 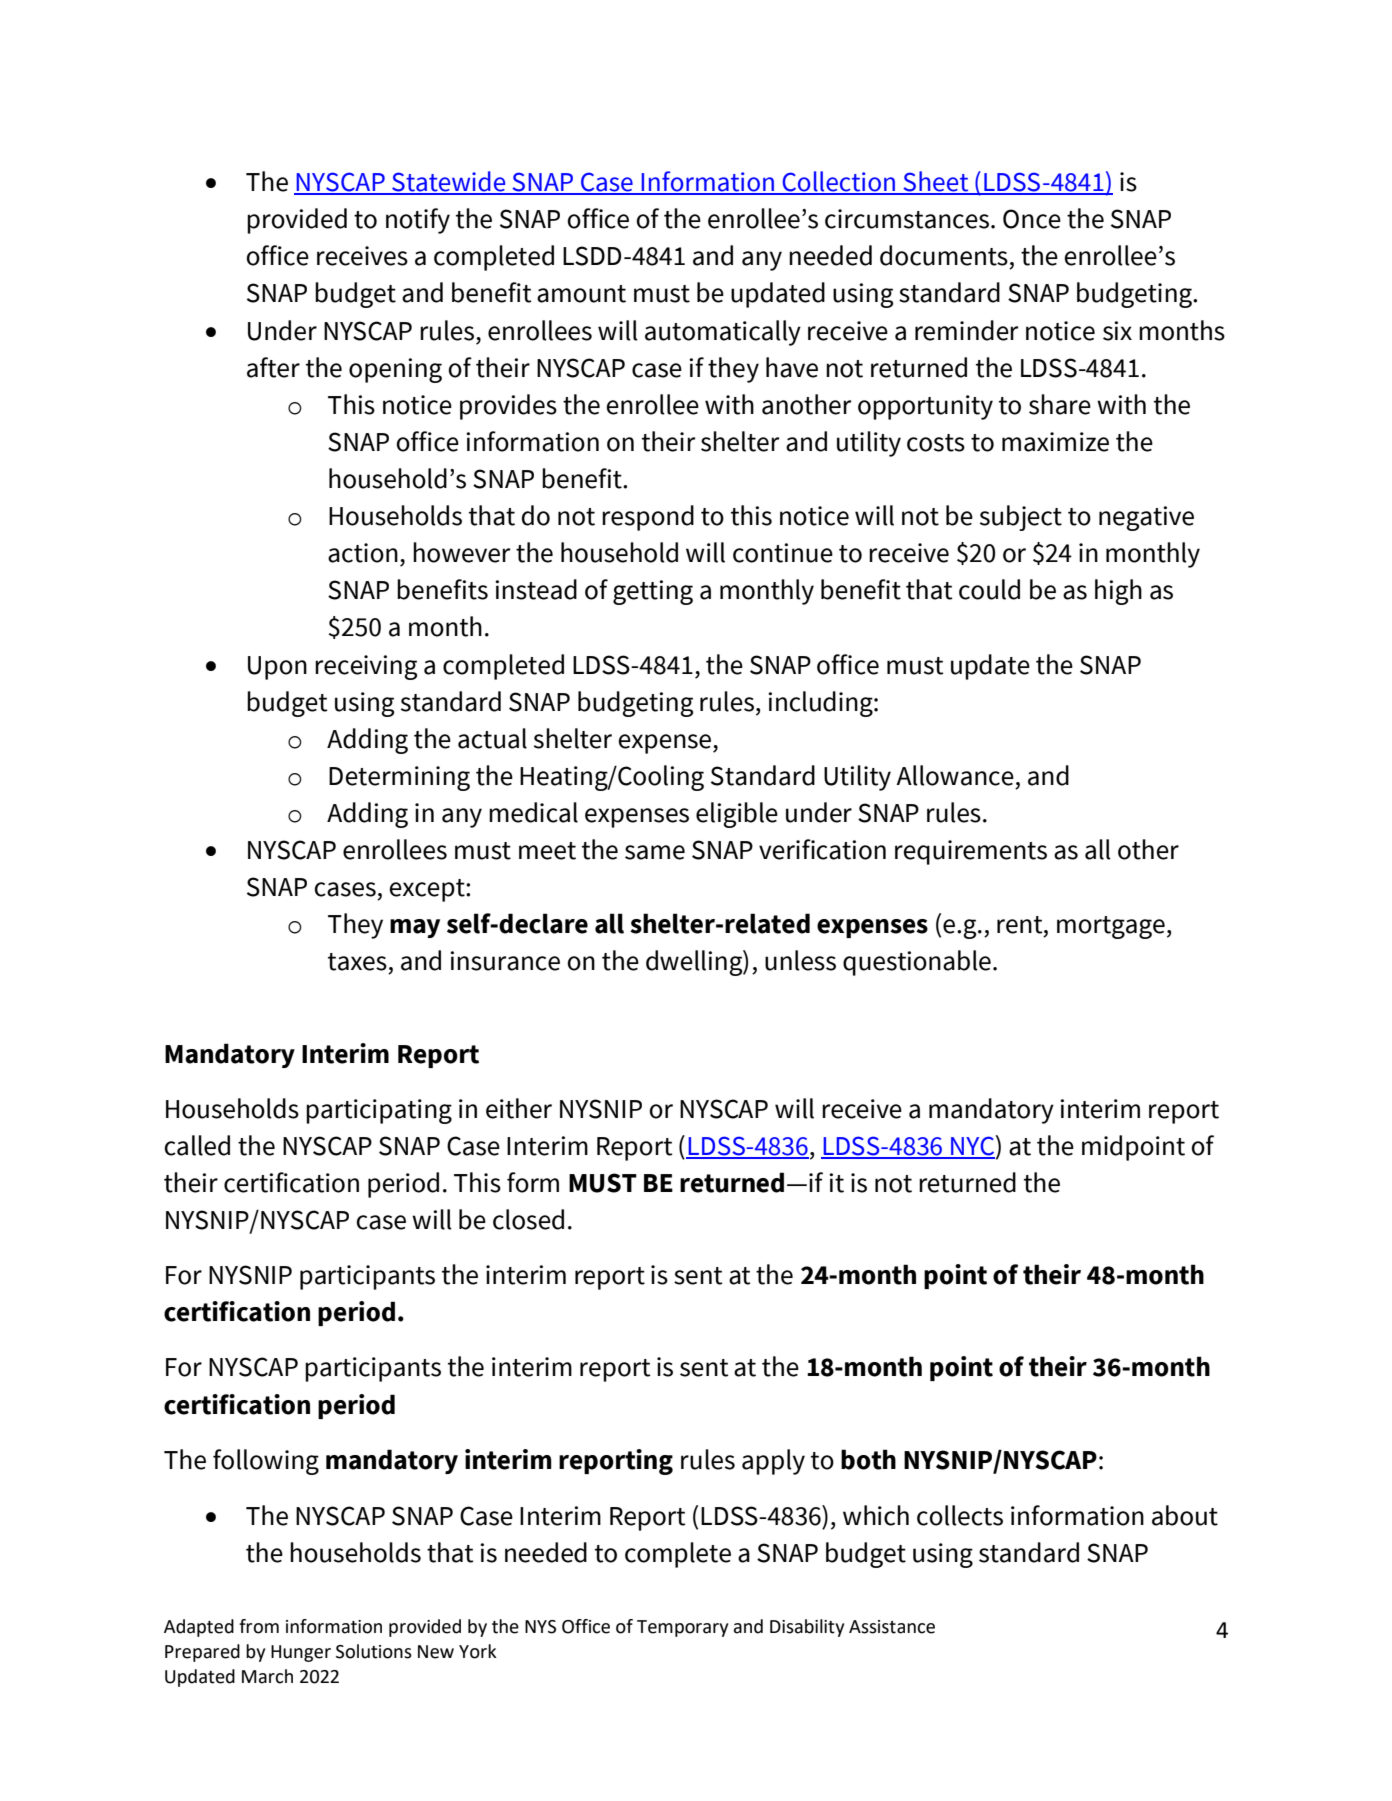 I want to click on amount, so click(x=581, y=294).
